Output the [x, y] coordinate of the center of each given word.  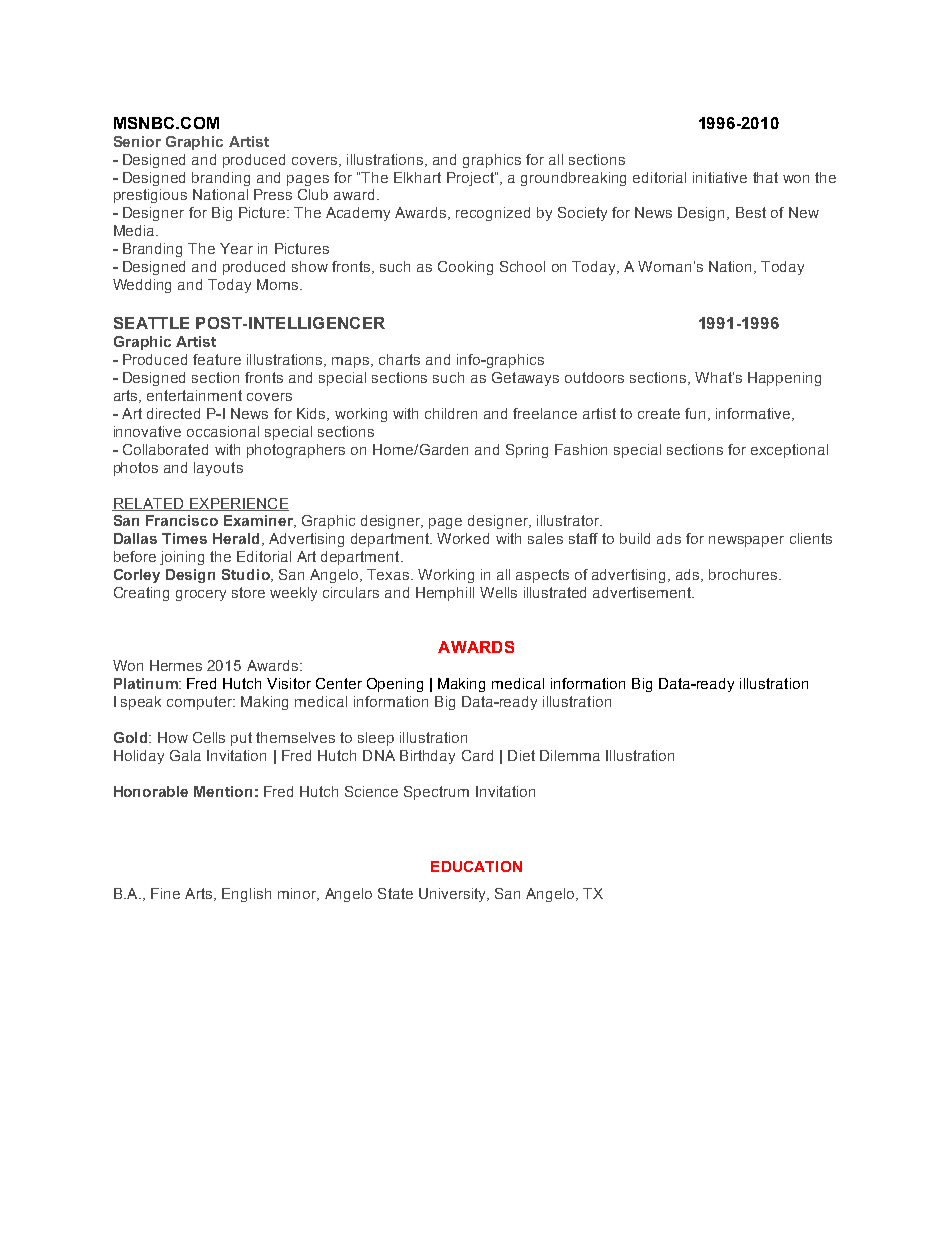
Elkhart [417, 177]
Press [273, 194]
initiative [720, 177]
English [246, 895]
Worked [463, 538]
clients [811, 538]
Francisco [182, 520]
